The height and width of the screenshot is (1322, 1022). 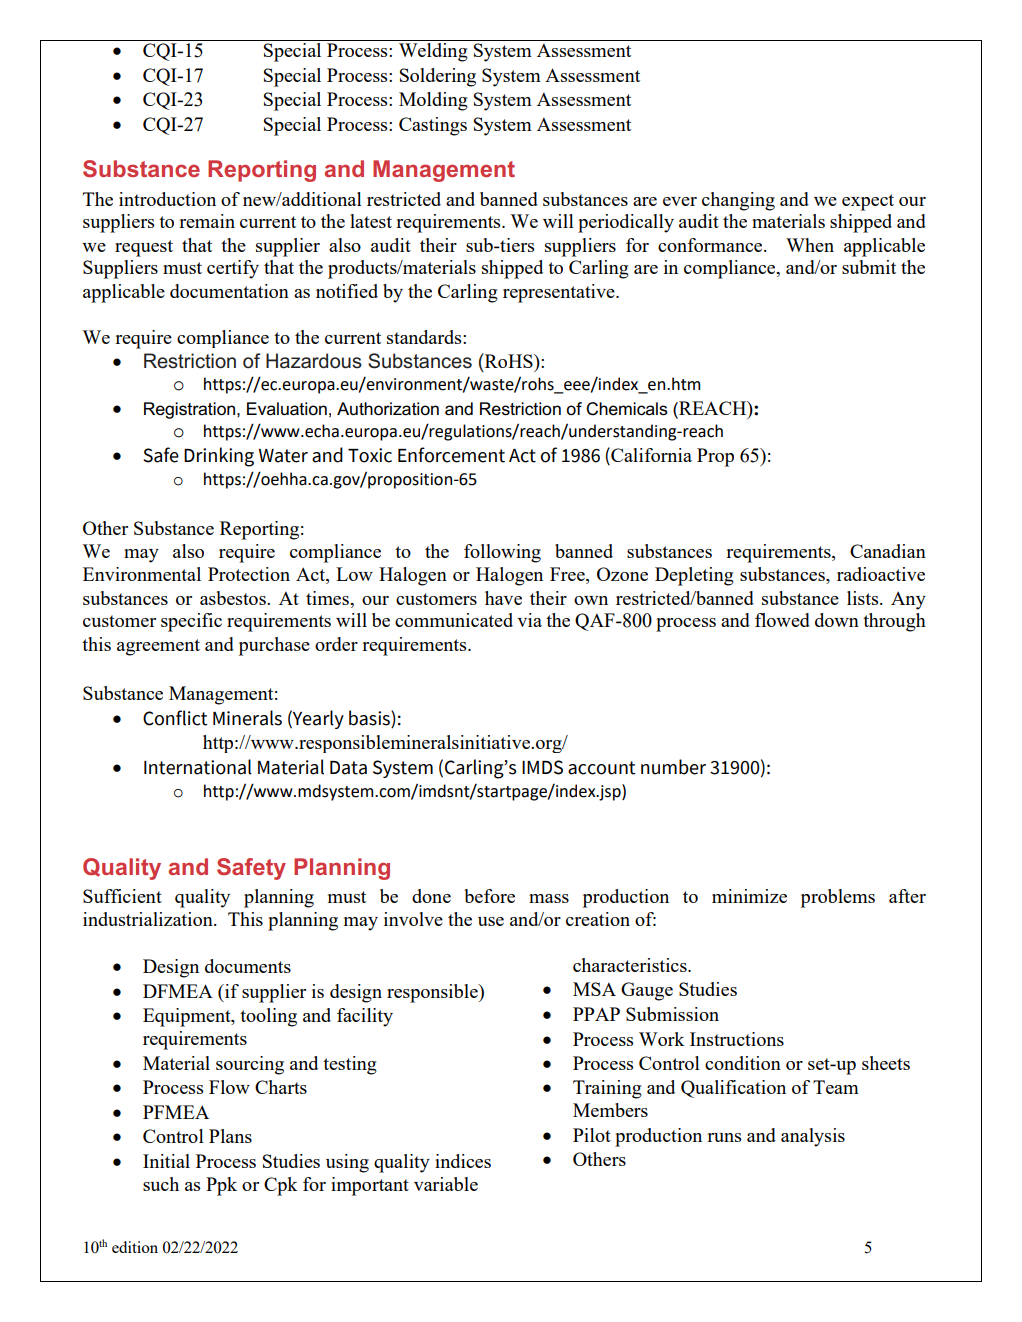 What do you see at coordinates (868, 202) in the screenshot?
I see `expect` at bounding box center [868, 202].
